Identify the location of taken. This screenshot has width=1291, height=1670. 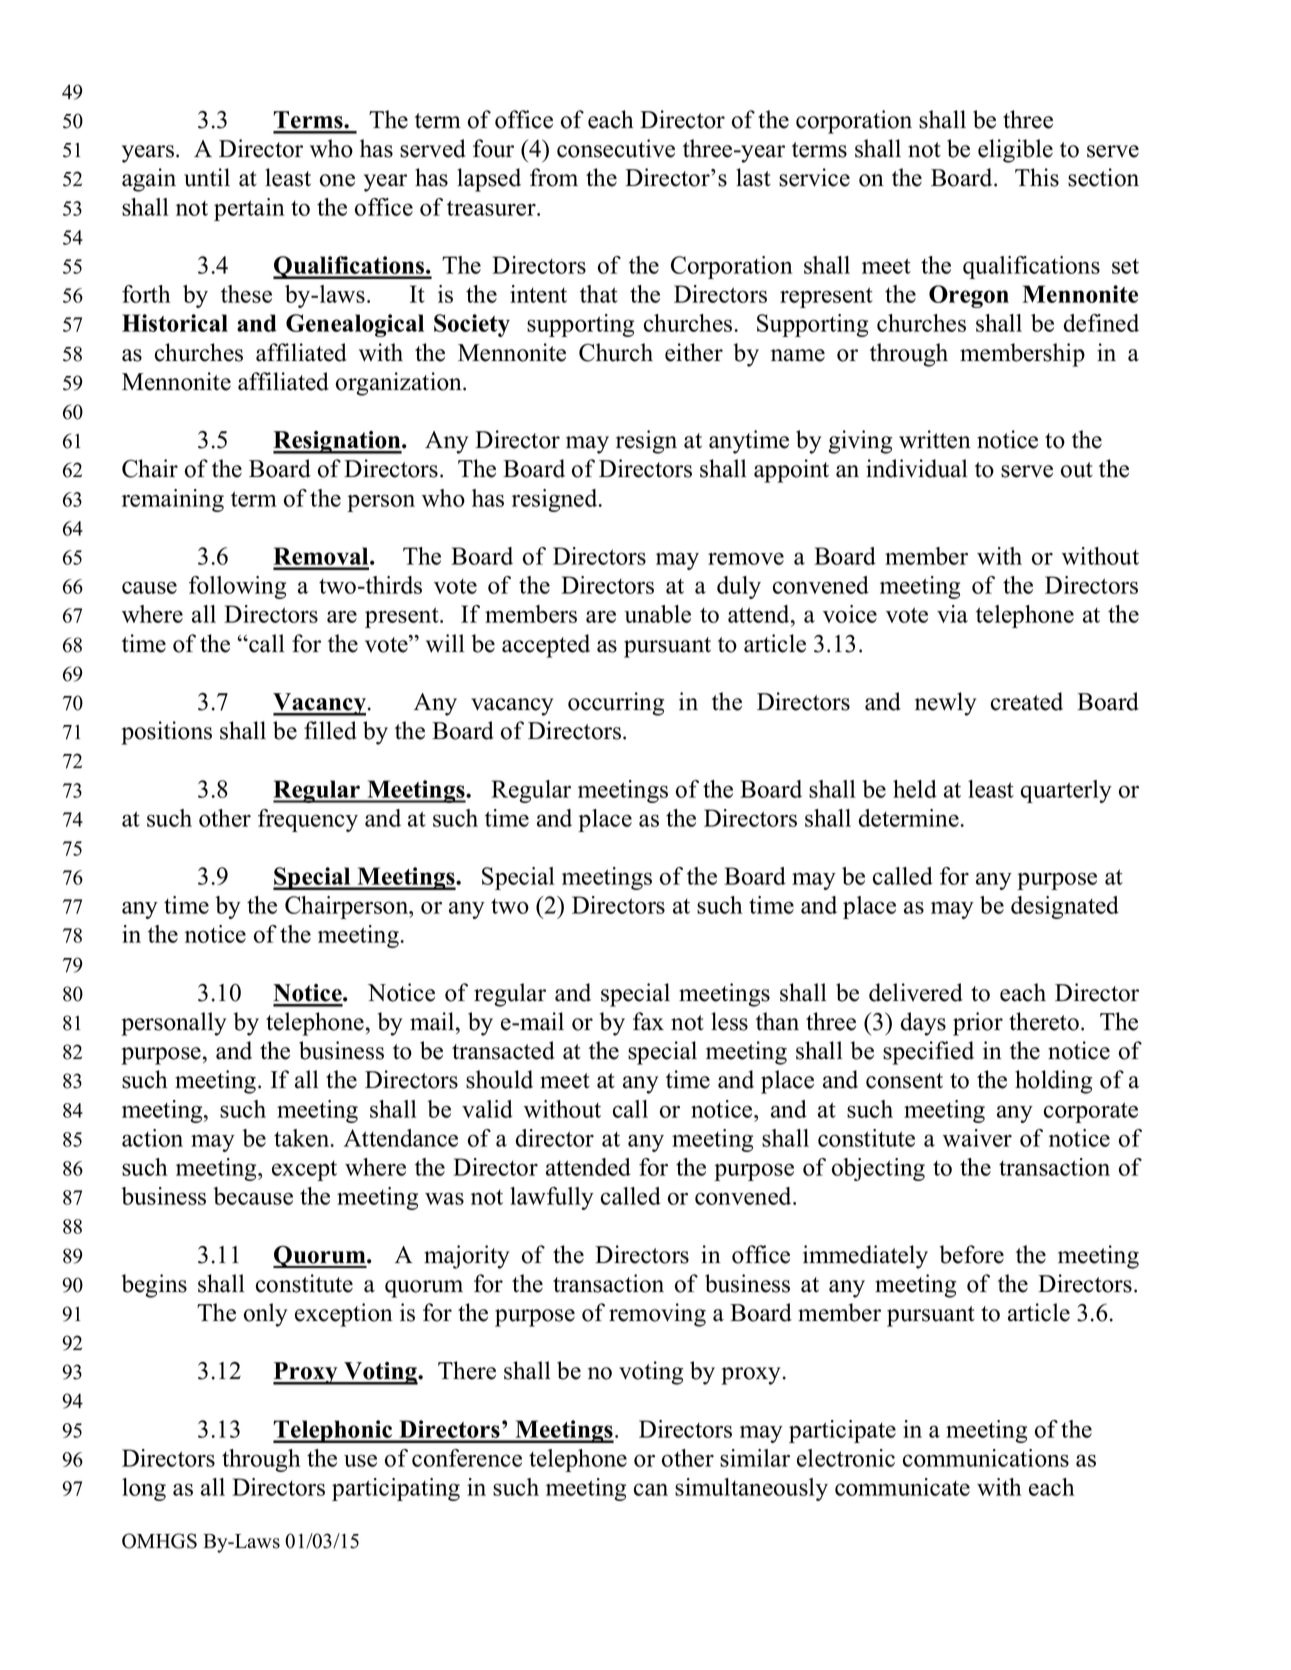
(303, 1138).
